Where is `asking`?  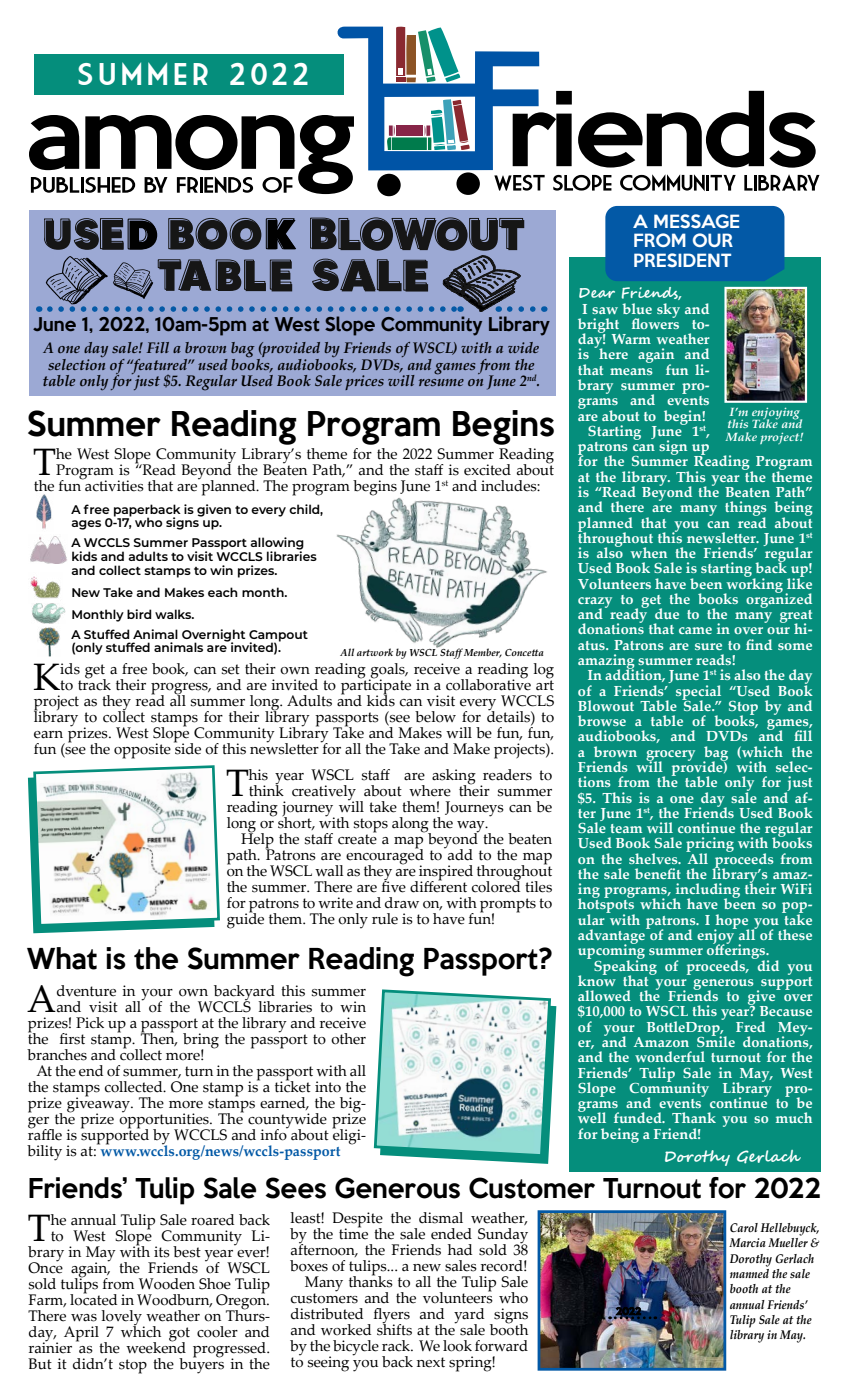 asking is located at coordinates (454, 778).
